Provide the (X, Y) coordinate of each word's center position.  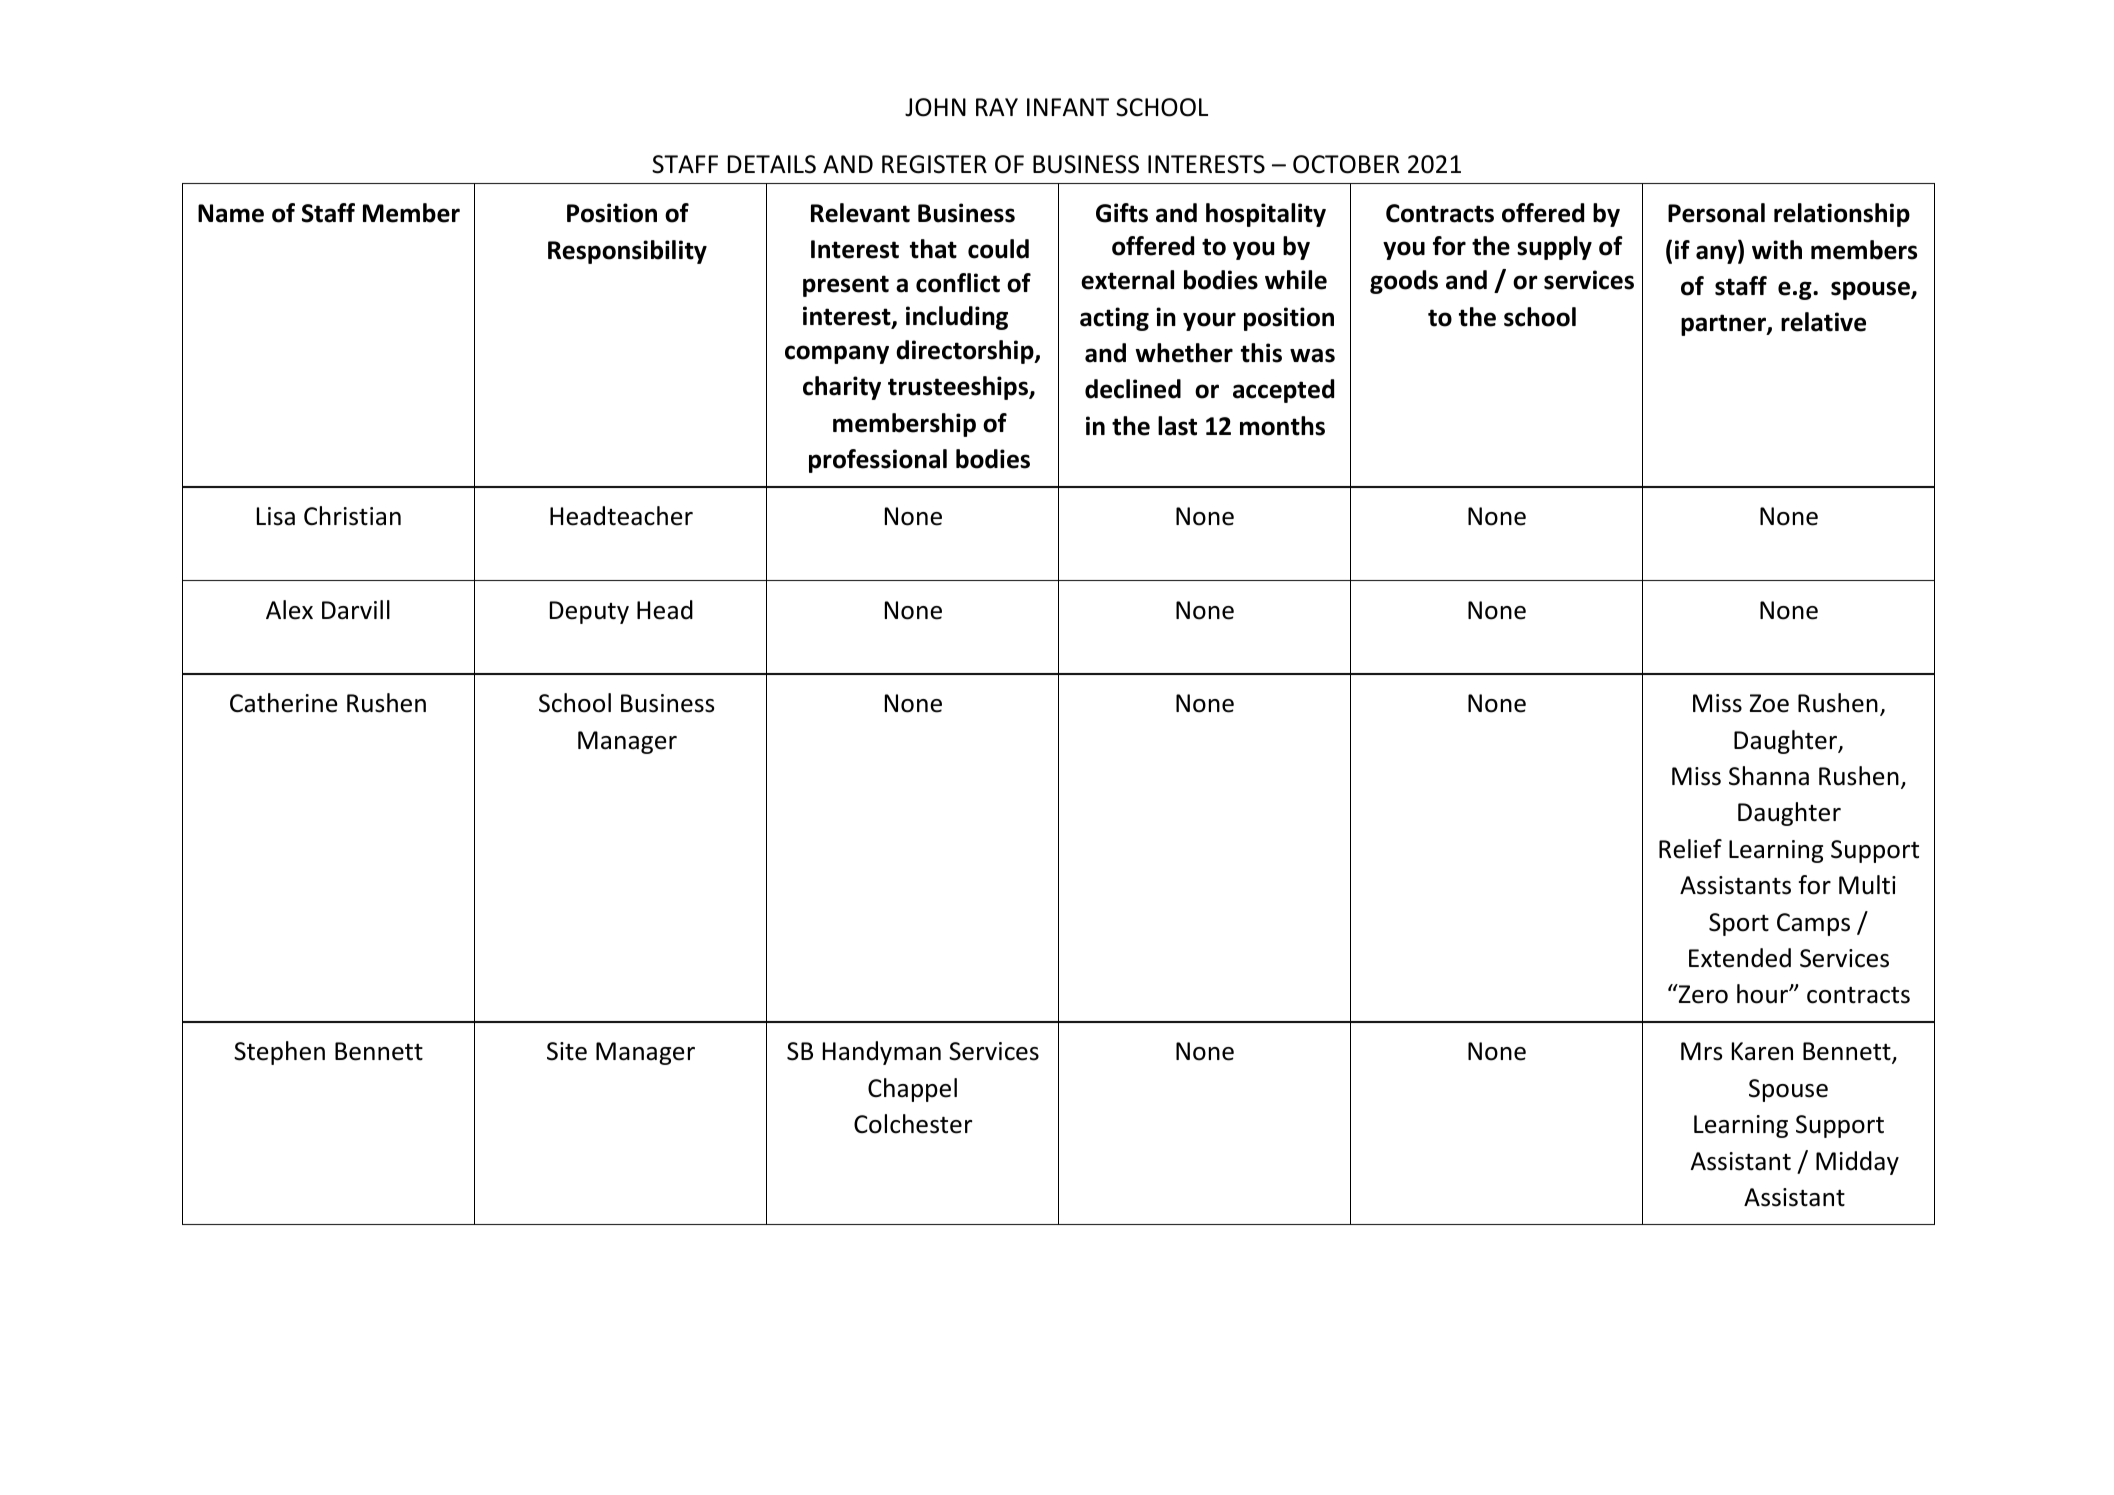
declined (1133, 389)
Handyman (882, 1053)
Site (567, 1051)
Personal (1716, 213)
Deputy (589, 612)
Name (231, 213)
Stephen (279, 1053)
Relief (1690, 849)
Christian (352, 516)
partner (1724, 325)
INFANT (1068, 107)
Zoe (1769, 703)
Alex (289, 610)
